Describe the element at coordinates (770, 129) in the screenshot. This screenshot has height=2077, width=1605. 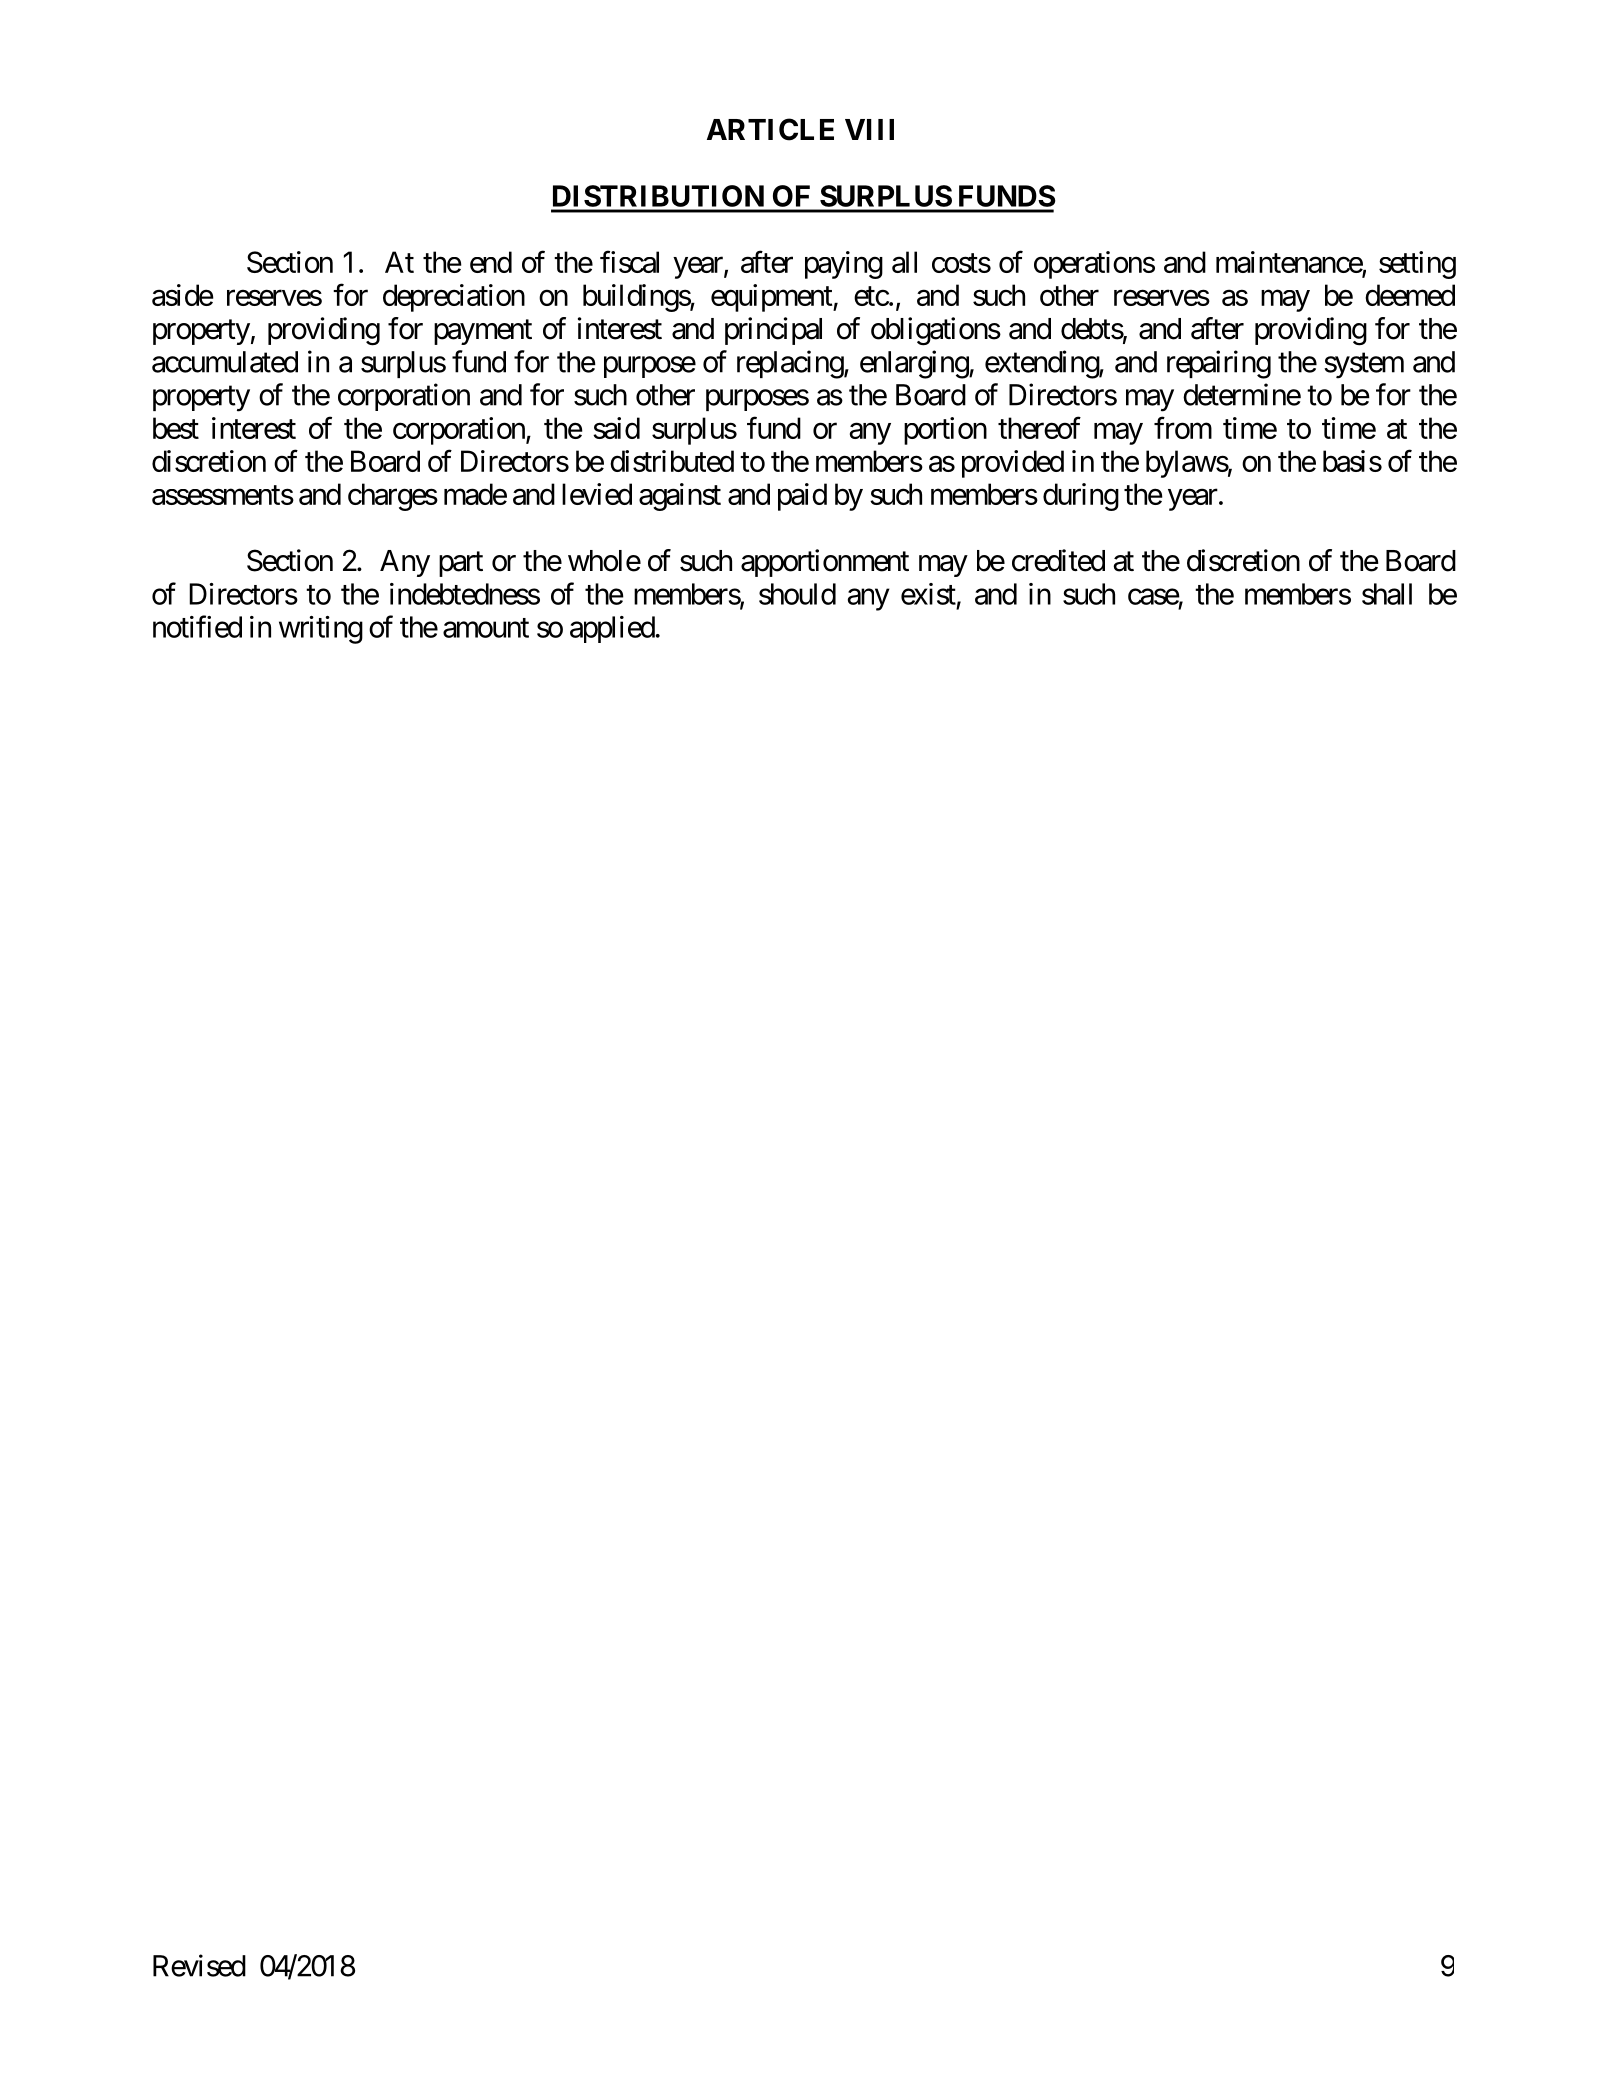
I see `ARTICLE` at that location.
